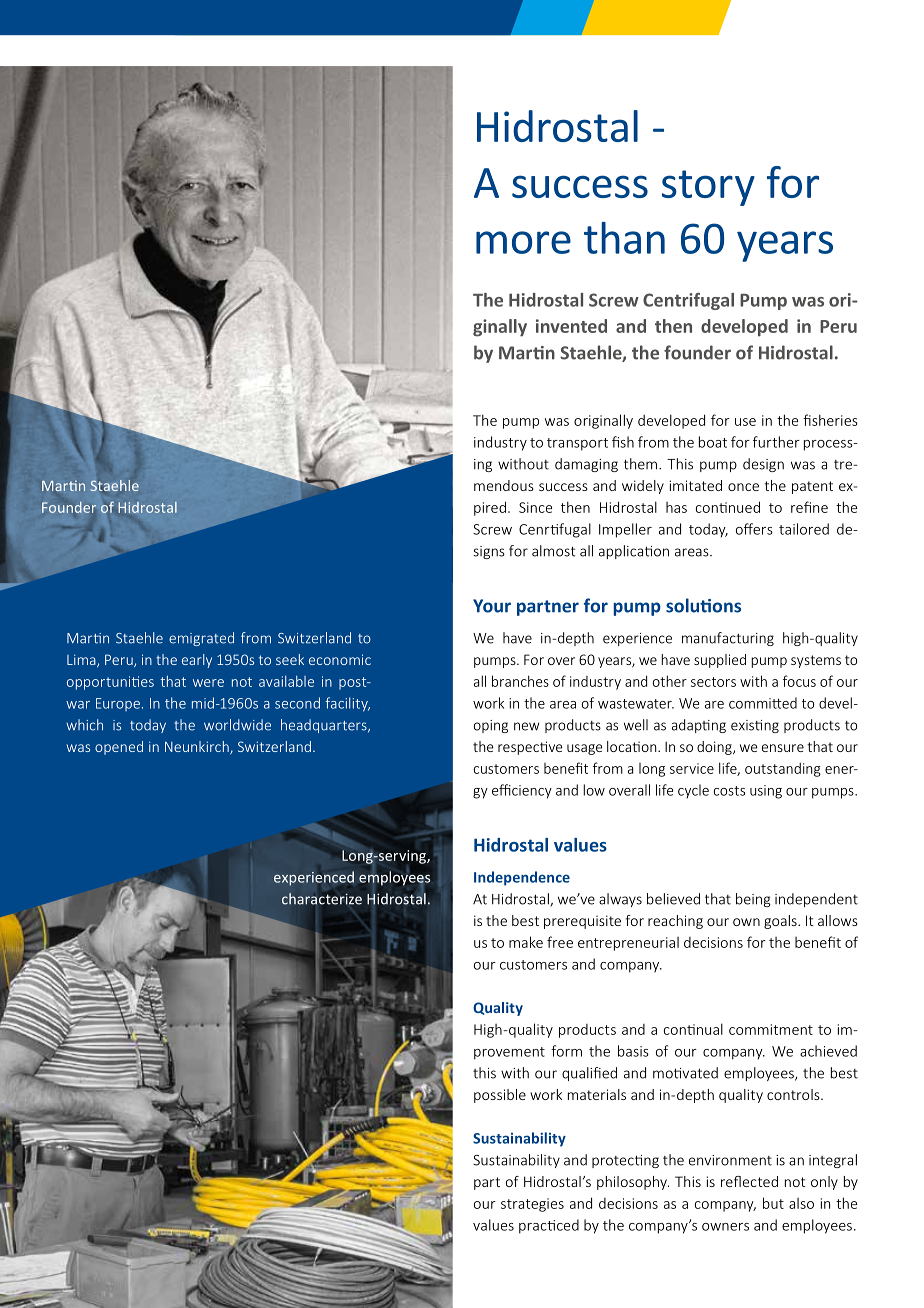  What do you see at coordinates (763, 703) in the screenshot?
I see `committed` at bounding box center [763, 703].
